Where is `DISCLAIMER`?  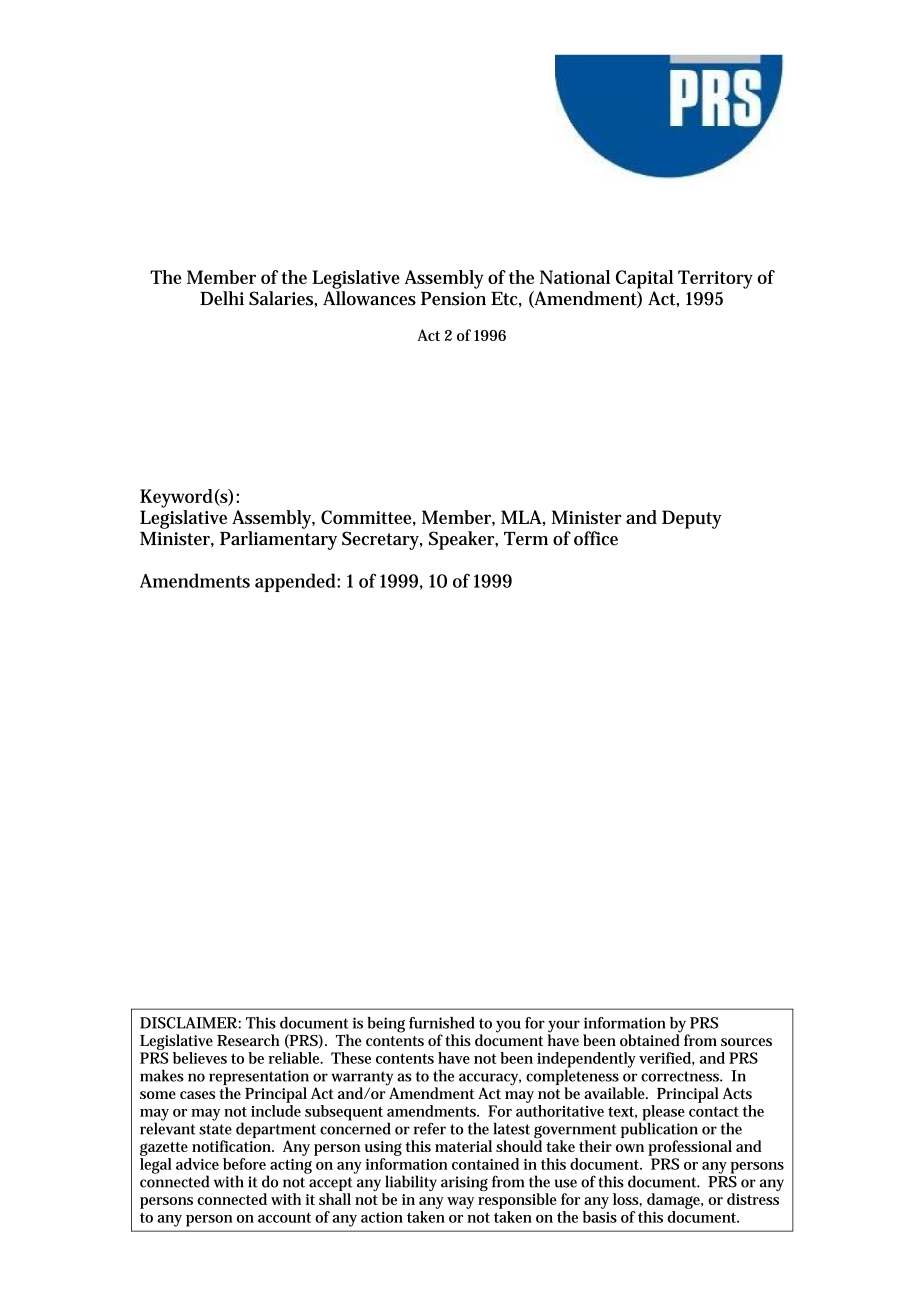 DISCLAIMER is located at coordinates (189, 1023).
